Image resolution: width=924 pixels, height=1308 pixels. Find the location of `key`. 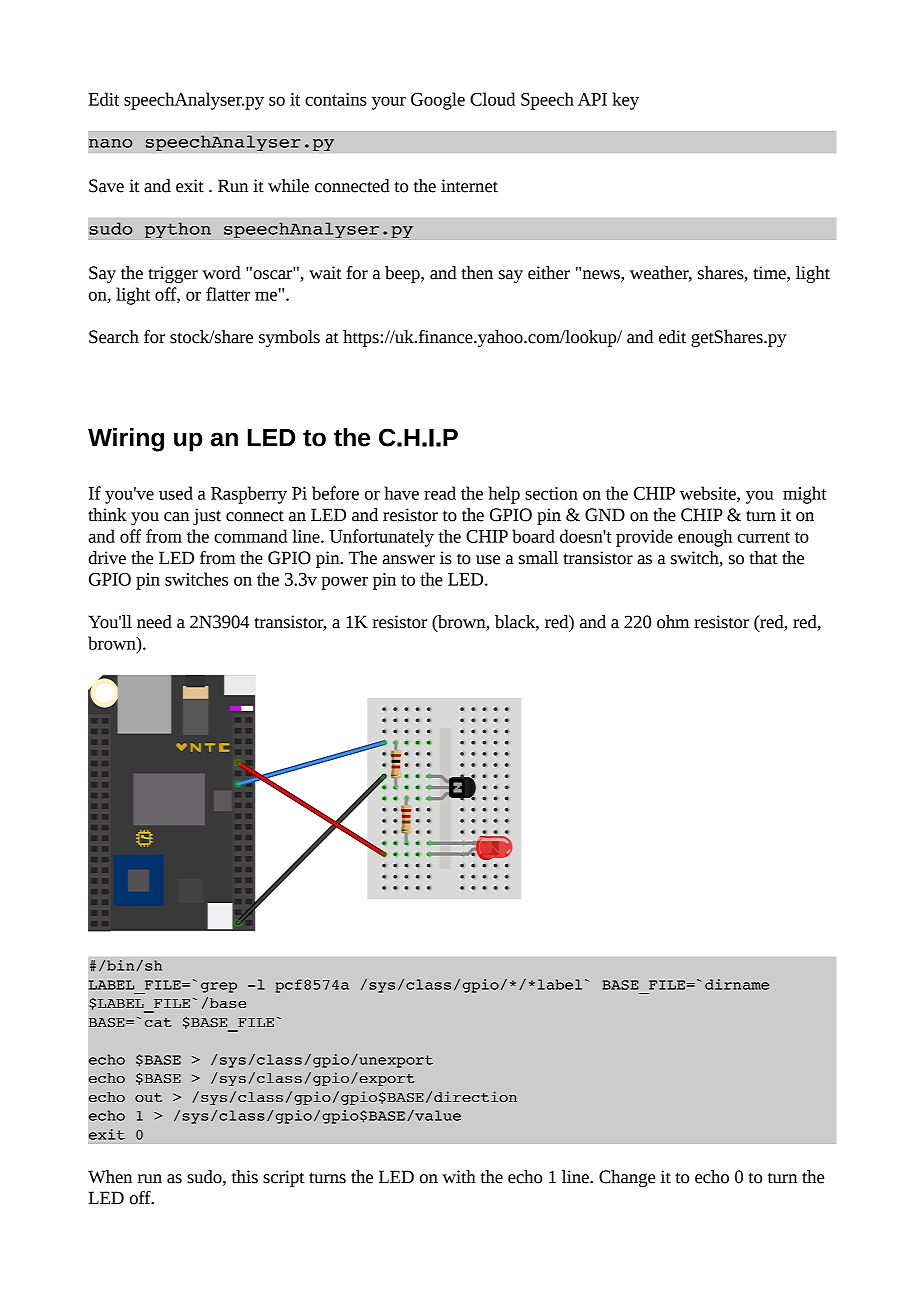

key is located at coordinates (626, 101).
